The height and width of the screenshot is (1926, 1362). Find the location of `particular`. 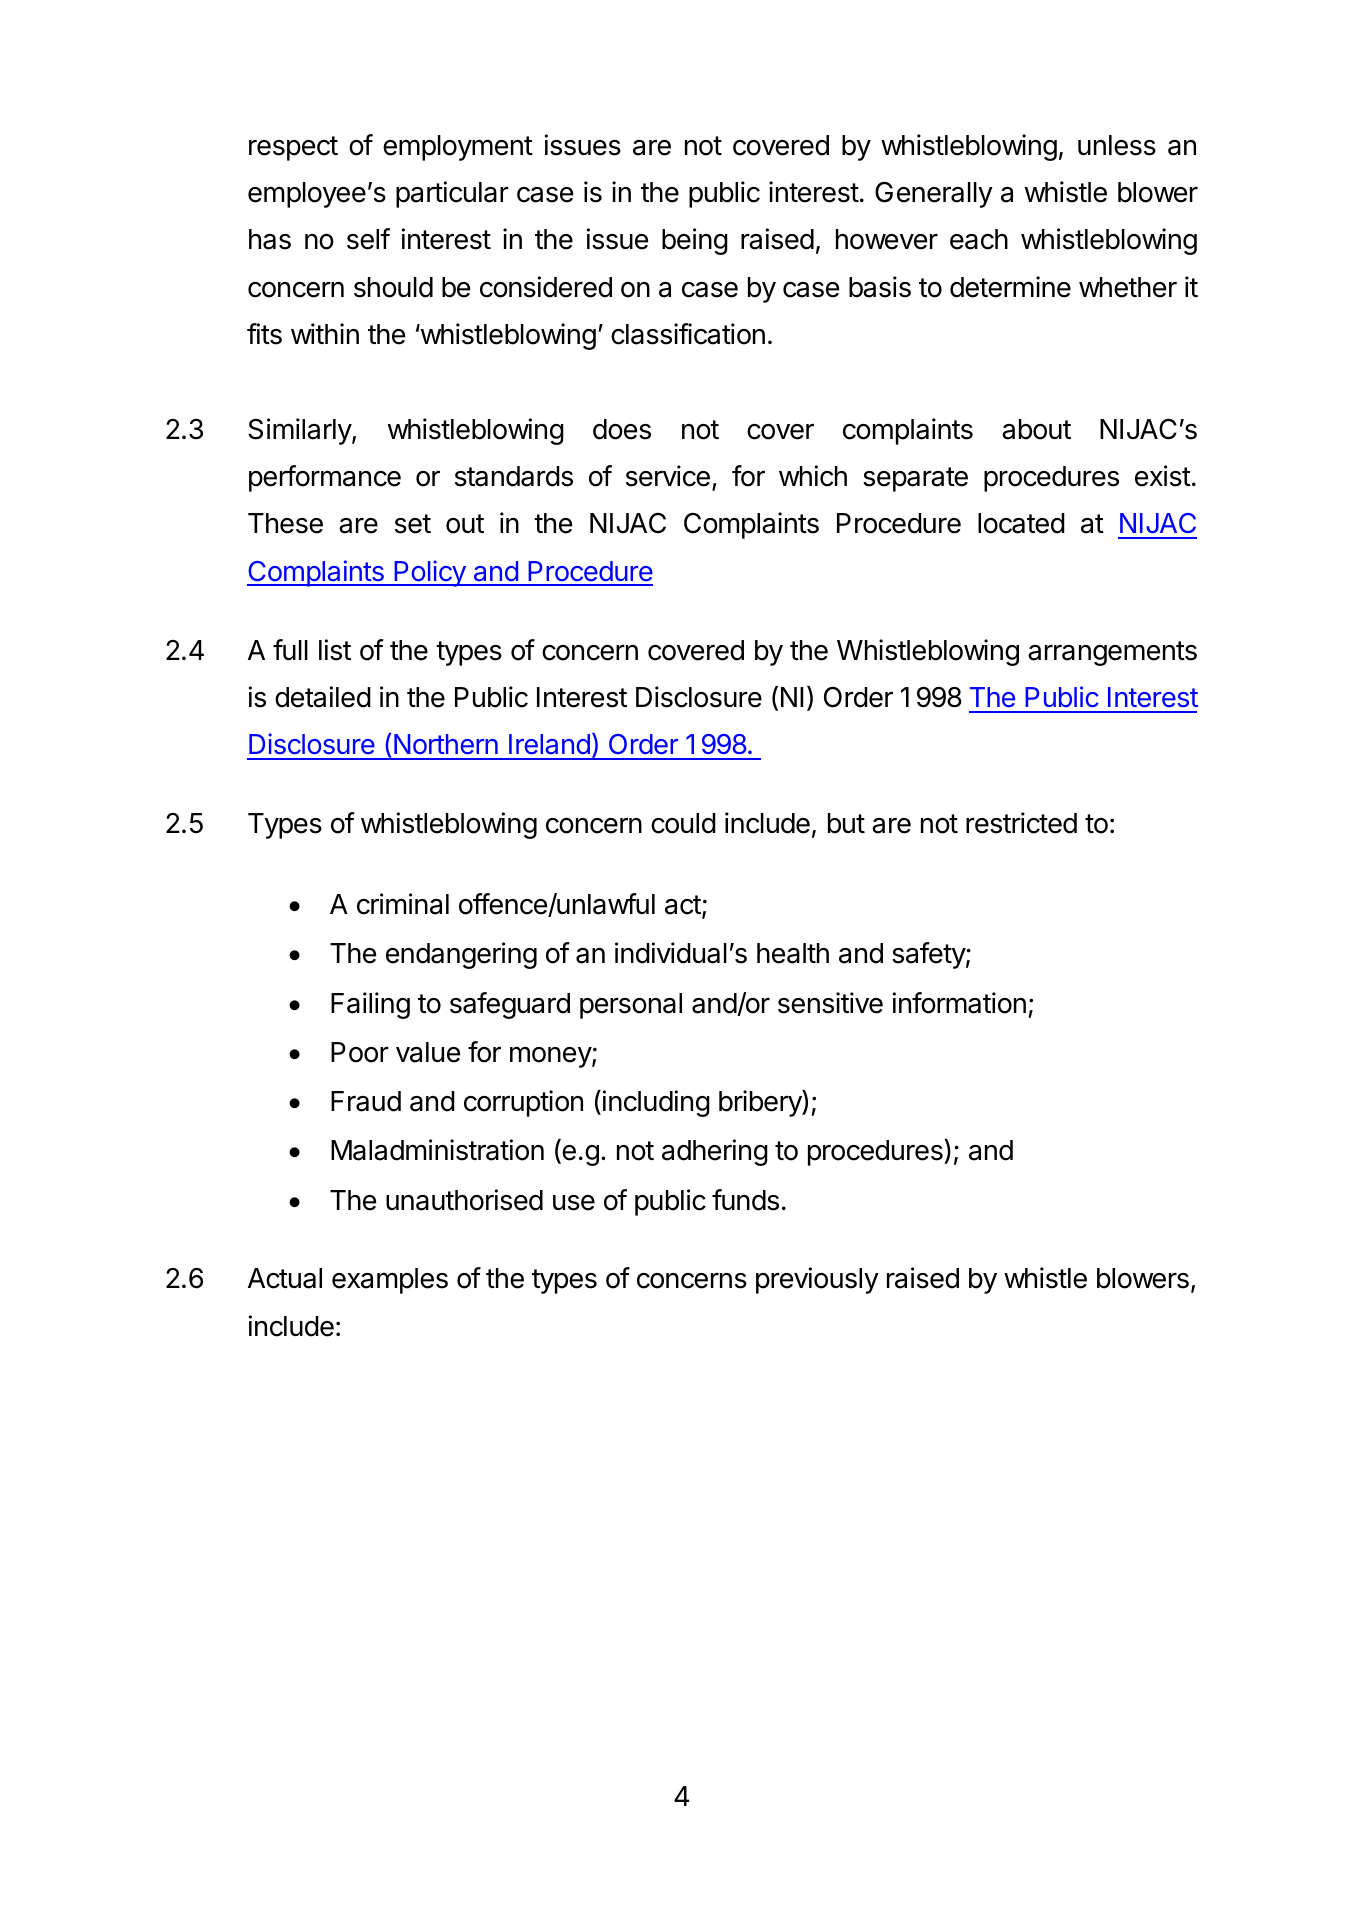

particular is located at coordinates (452, 194).
